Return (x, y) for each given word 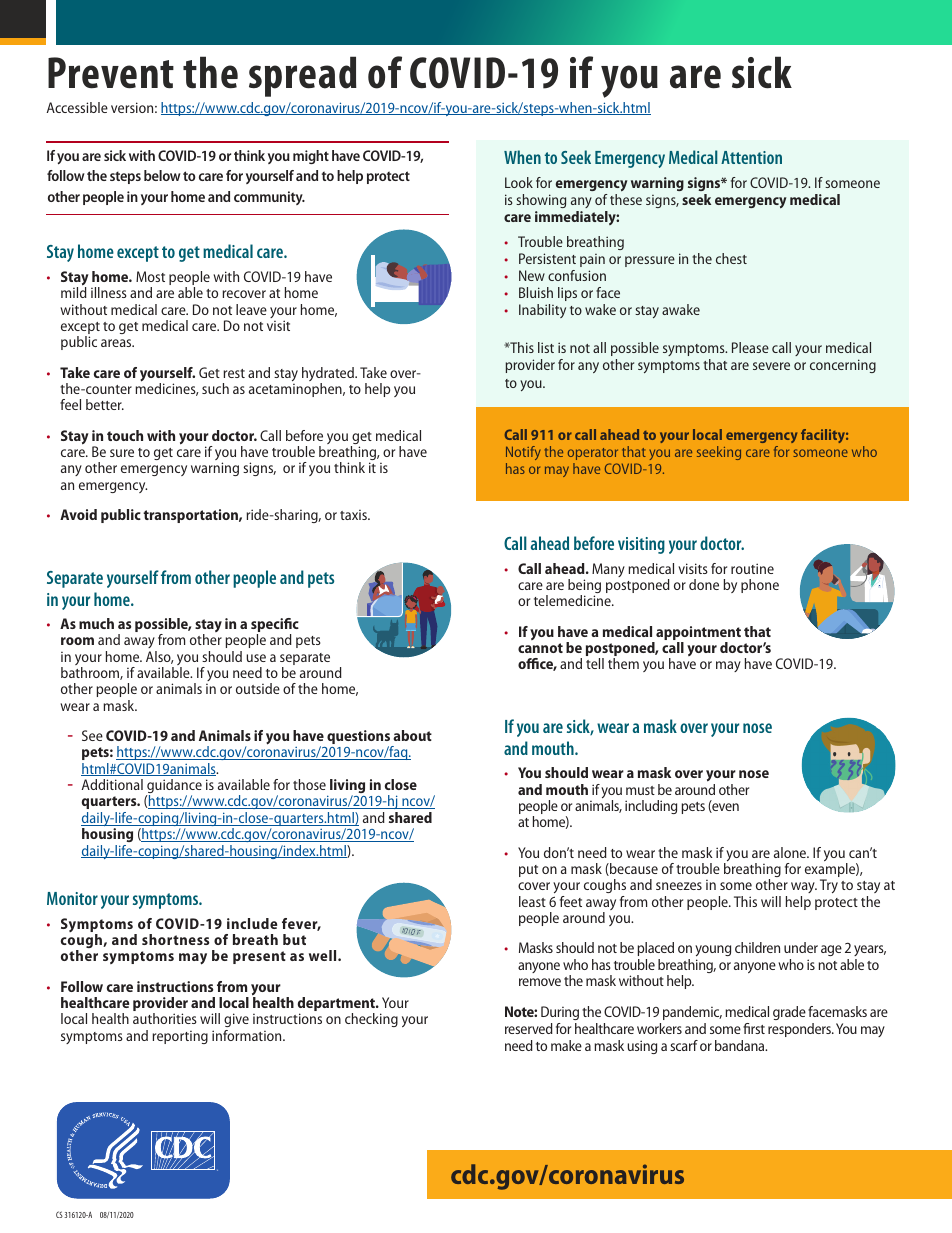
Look (519, 182)
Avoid (78, 514)
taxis (354, 515)
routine (752, 568)
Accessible (77, 107)
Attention (751, 157)
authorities (165, 1018)
